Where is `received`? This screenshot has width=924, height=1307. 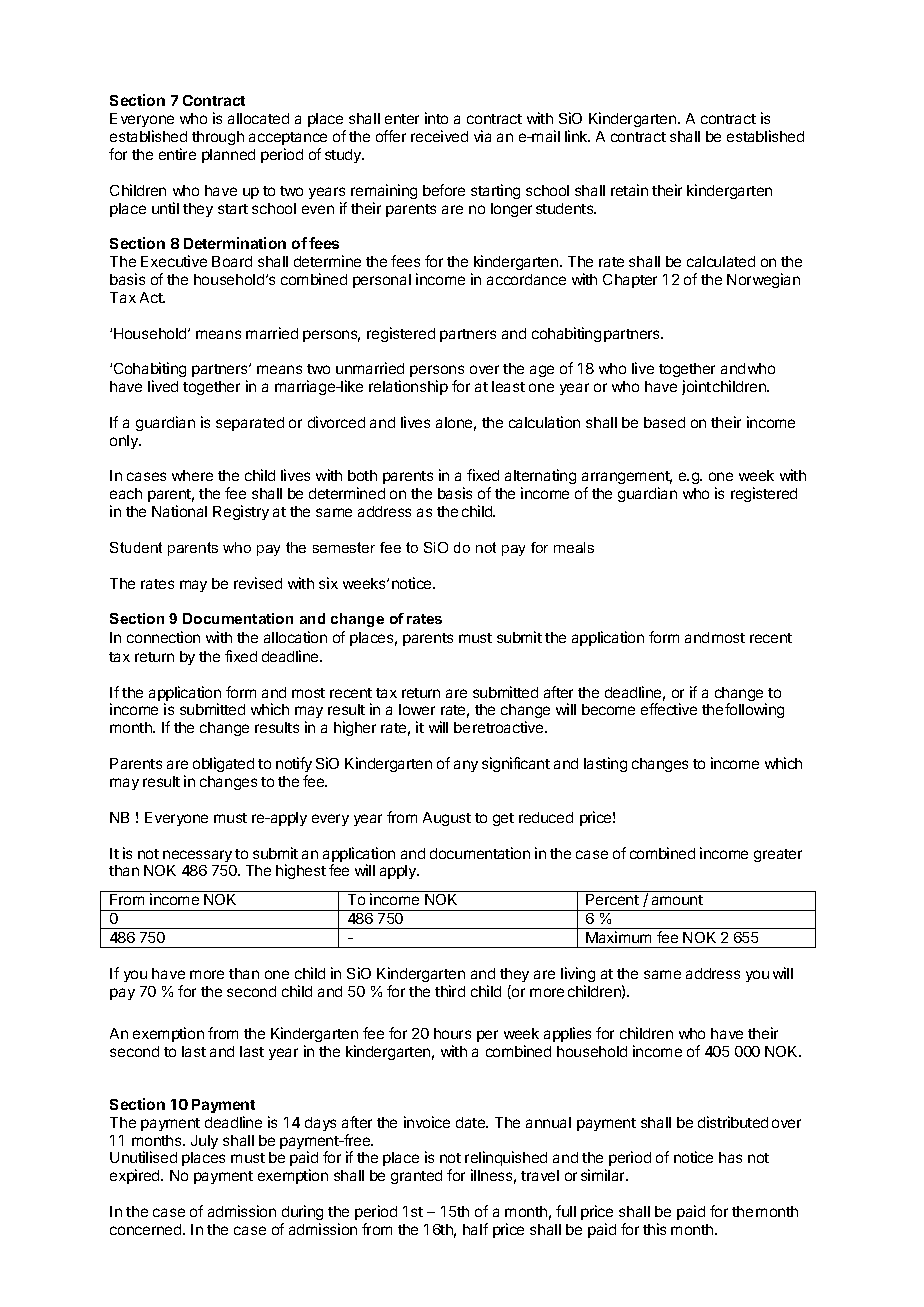 received is located at coordinates (439, 136).
